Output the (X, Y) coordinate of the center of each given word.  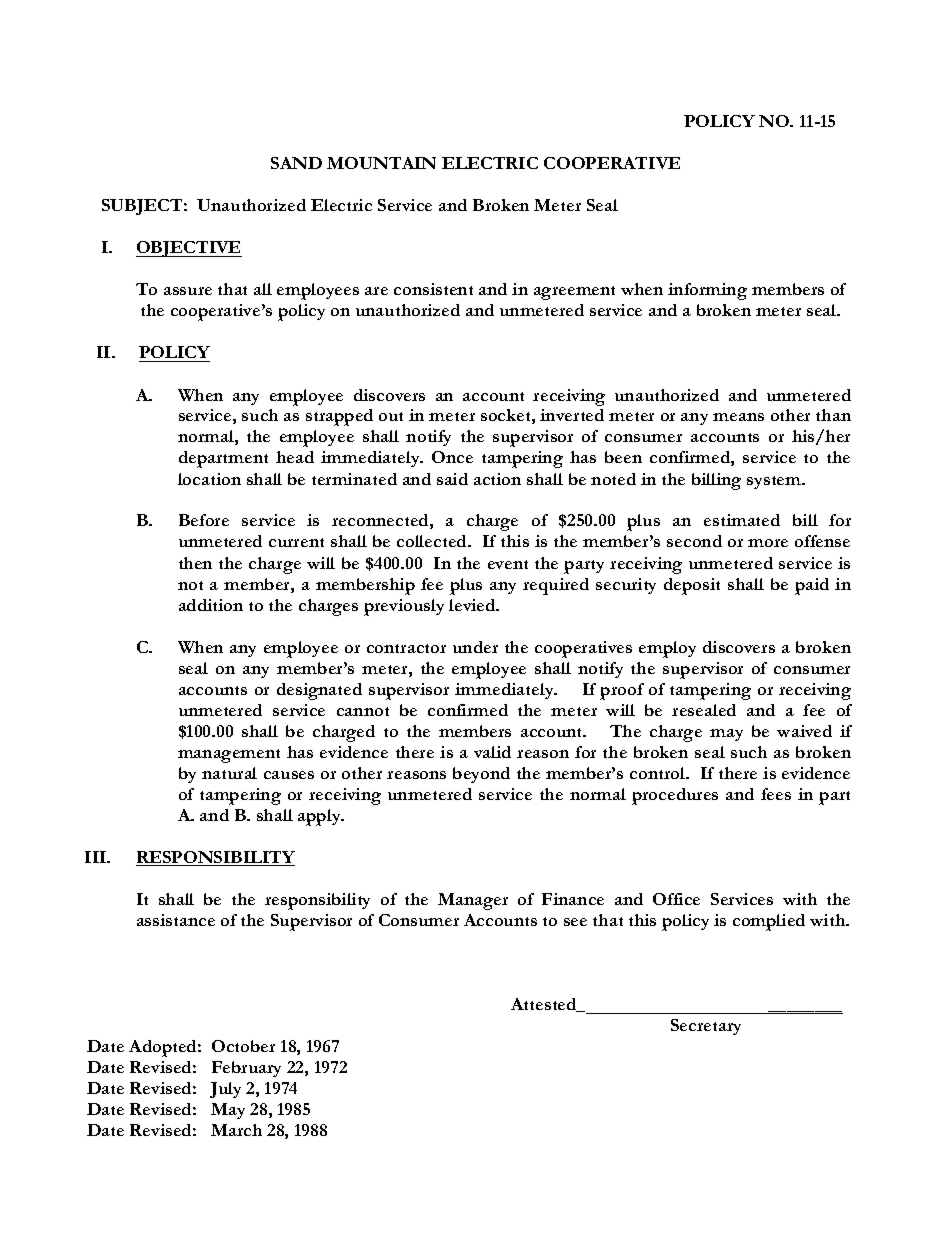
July (225, 1090)
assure (188, 291)
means (738, 417)
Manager (473, 901)
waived (804, 731)
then (195, 563)
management (229, 756)
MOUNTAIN (381, 163)
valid (492, 752)
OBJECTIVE (189, 249)
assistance (176, 920)
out (391, 416)
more (768, 543)
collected (433, 541)
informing (707, 291)
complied (769, 922)
